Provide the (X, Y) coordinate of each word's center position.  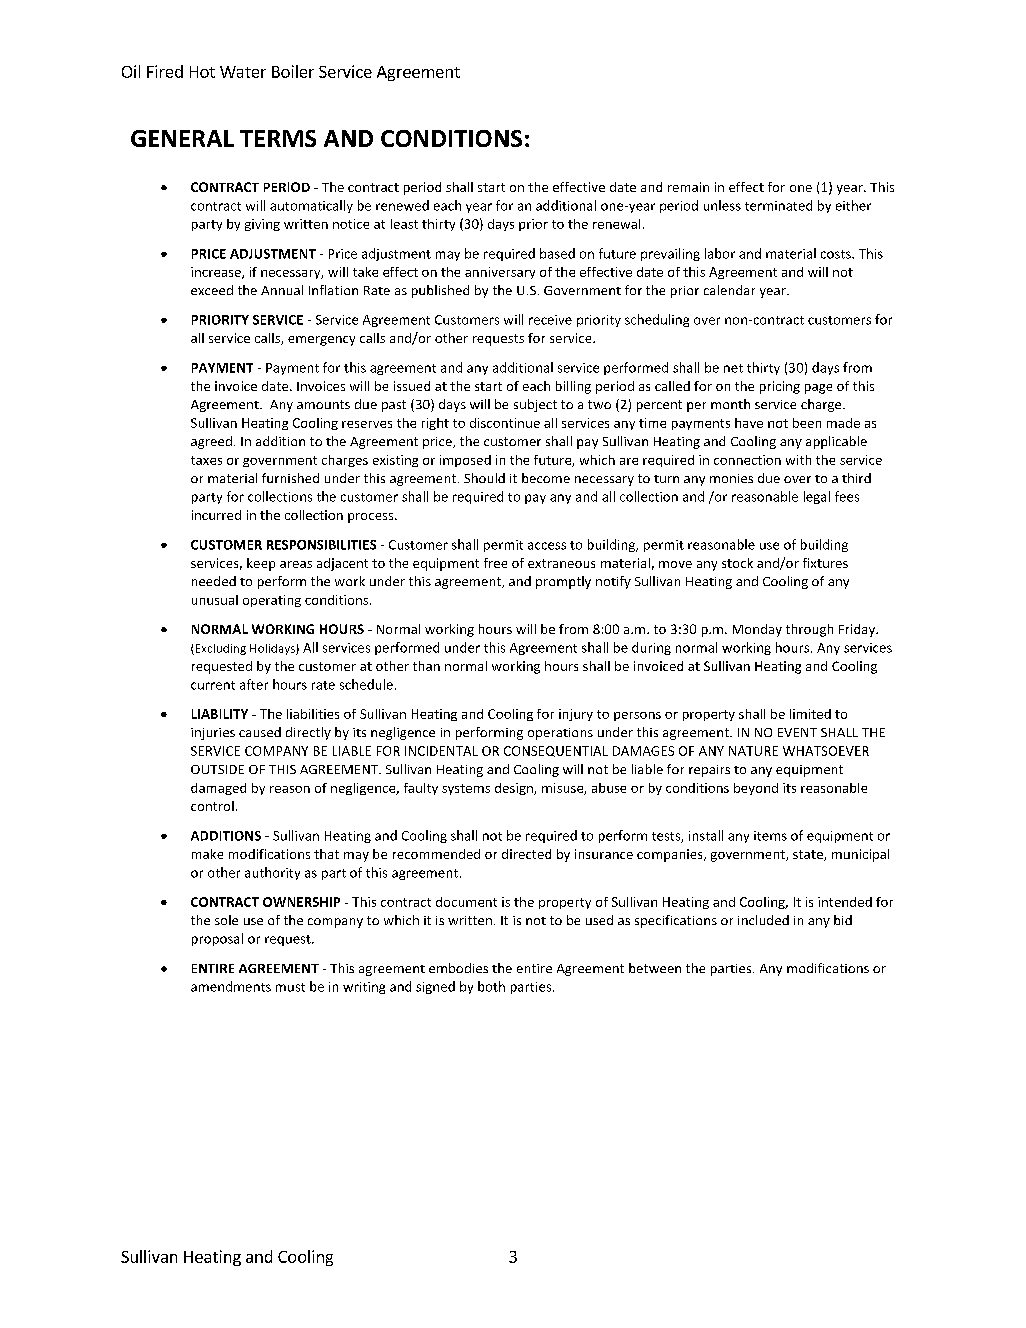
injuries (213, 734)
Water (243, 72)
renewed (402, 205)
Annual (282, 290)
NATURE (753, 751)
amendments (231, 986)
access (547, 546)
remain (688, 187)
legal (817, 497)
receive (550, 320)
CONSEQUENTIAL (556, 751)
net (733, 368)
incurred (216, 515)
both (491, 986)
